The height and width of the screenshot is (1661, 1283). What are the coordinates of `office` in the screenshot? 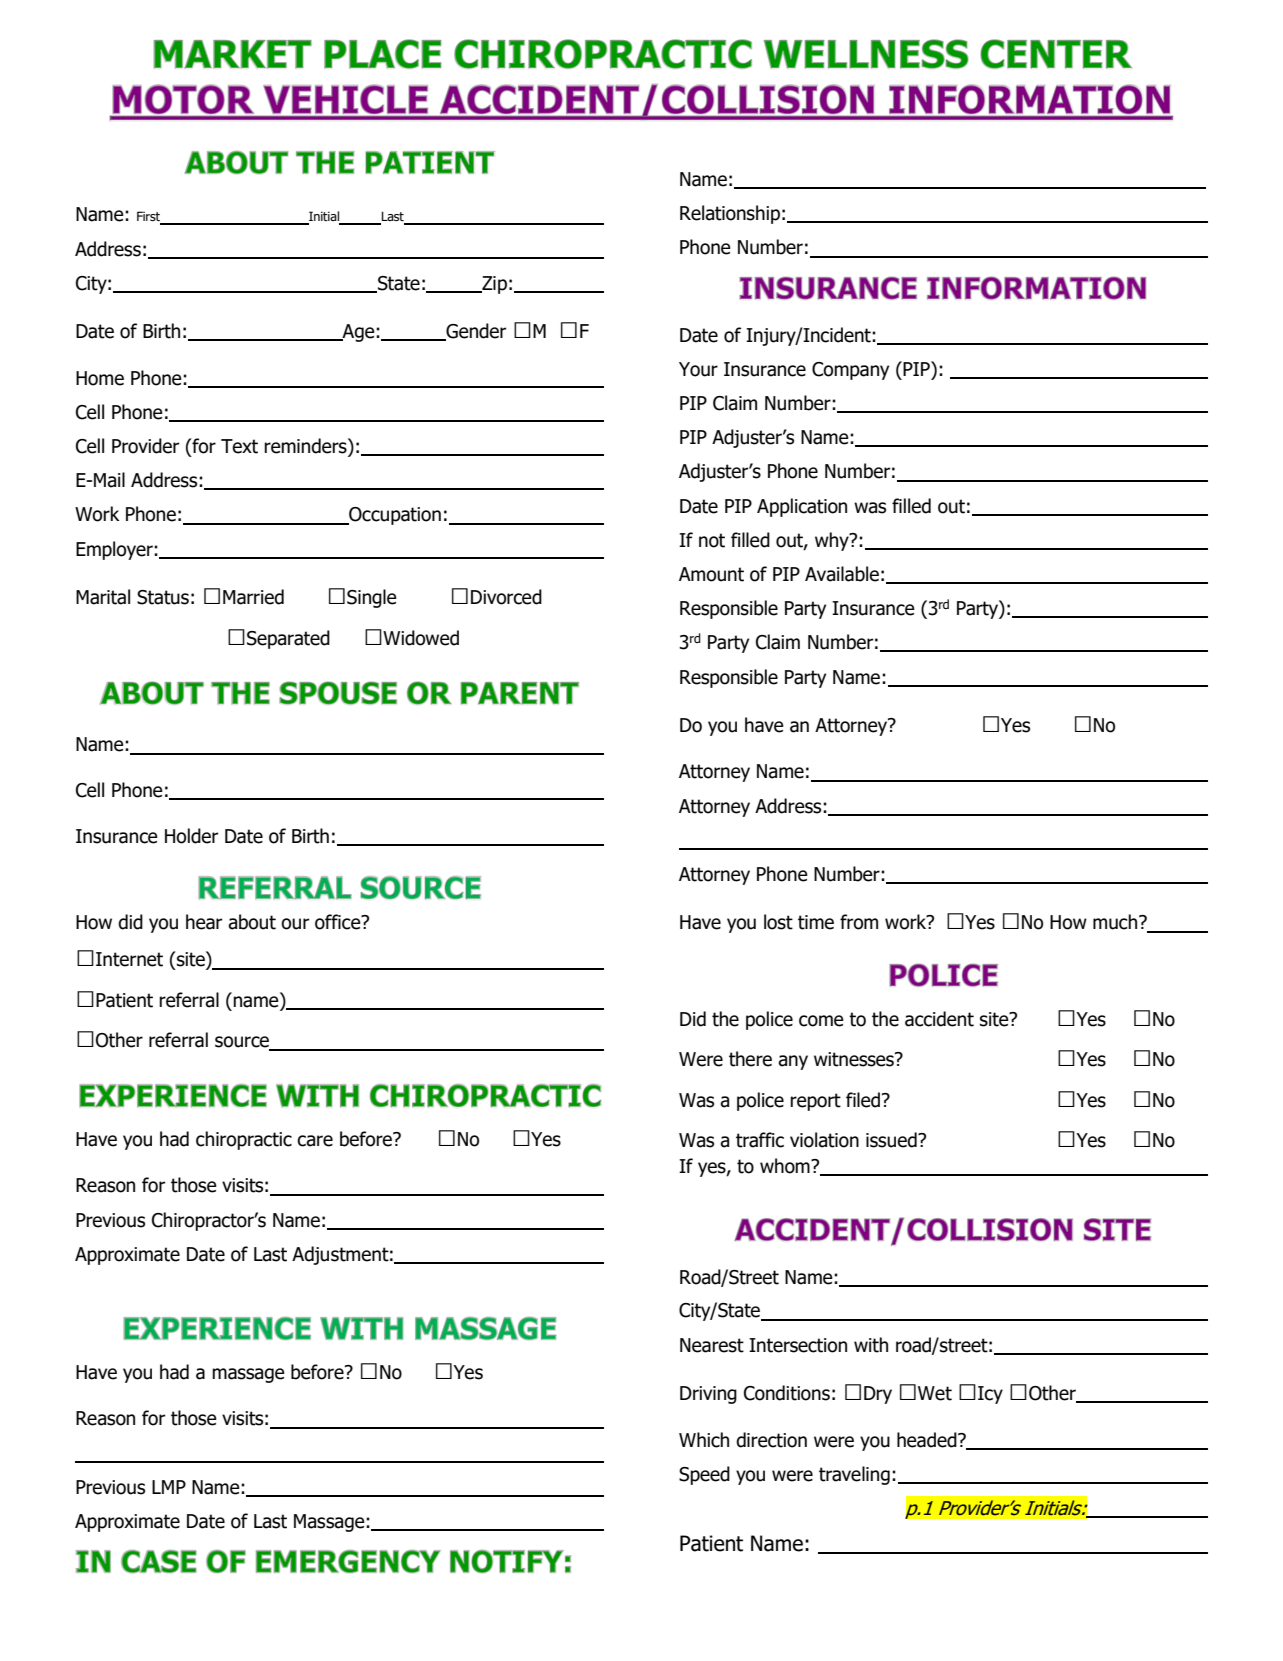 It's located at (339, 922).
